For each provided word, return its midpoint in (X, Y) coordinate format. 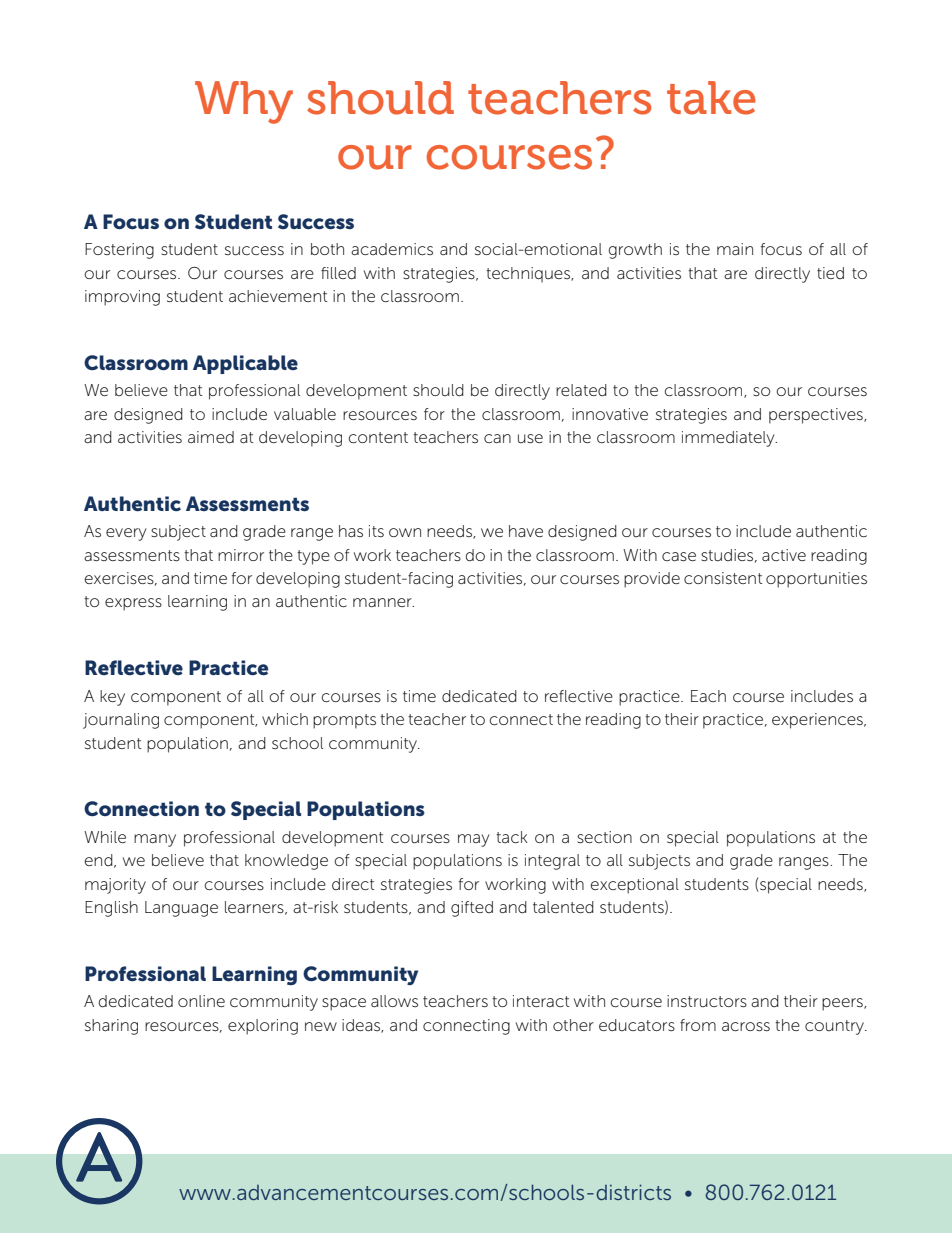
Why (244, 102)
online (201, 1001)
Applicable (245, 364)
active (784, 555)
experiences (818, 721)
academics (392, 249)
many (155, 840)
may (474, 840)
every (126, 534)
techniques (529, 275)
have (526, 531)
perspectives (817, 416)
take (711, 98)
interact (541, 1001)
